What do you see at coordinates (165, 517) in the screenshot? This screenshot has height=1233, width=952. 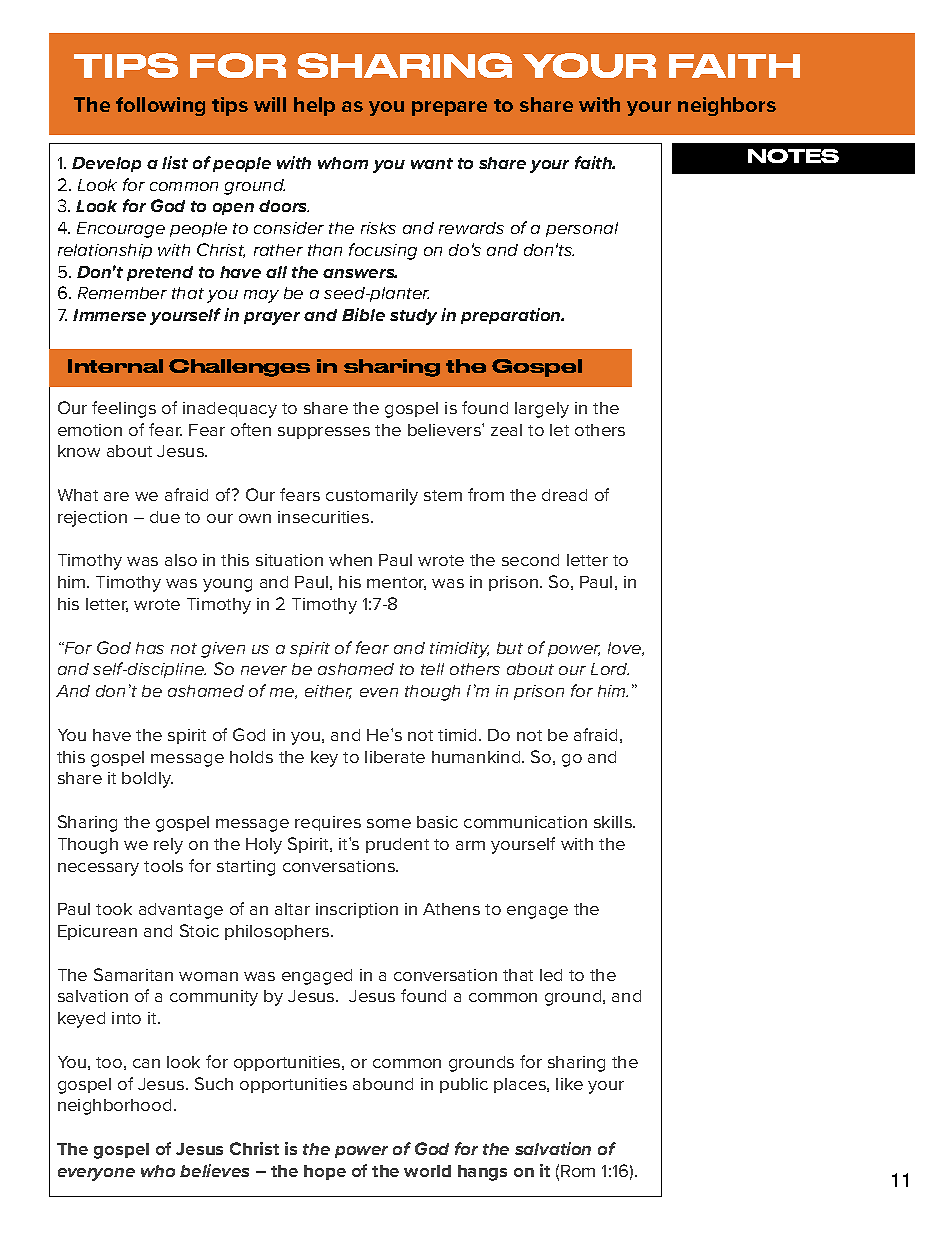 I see `due` at bounding box center [165, 517].
